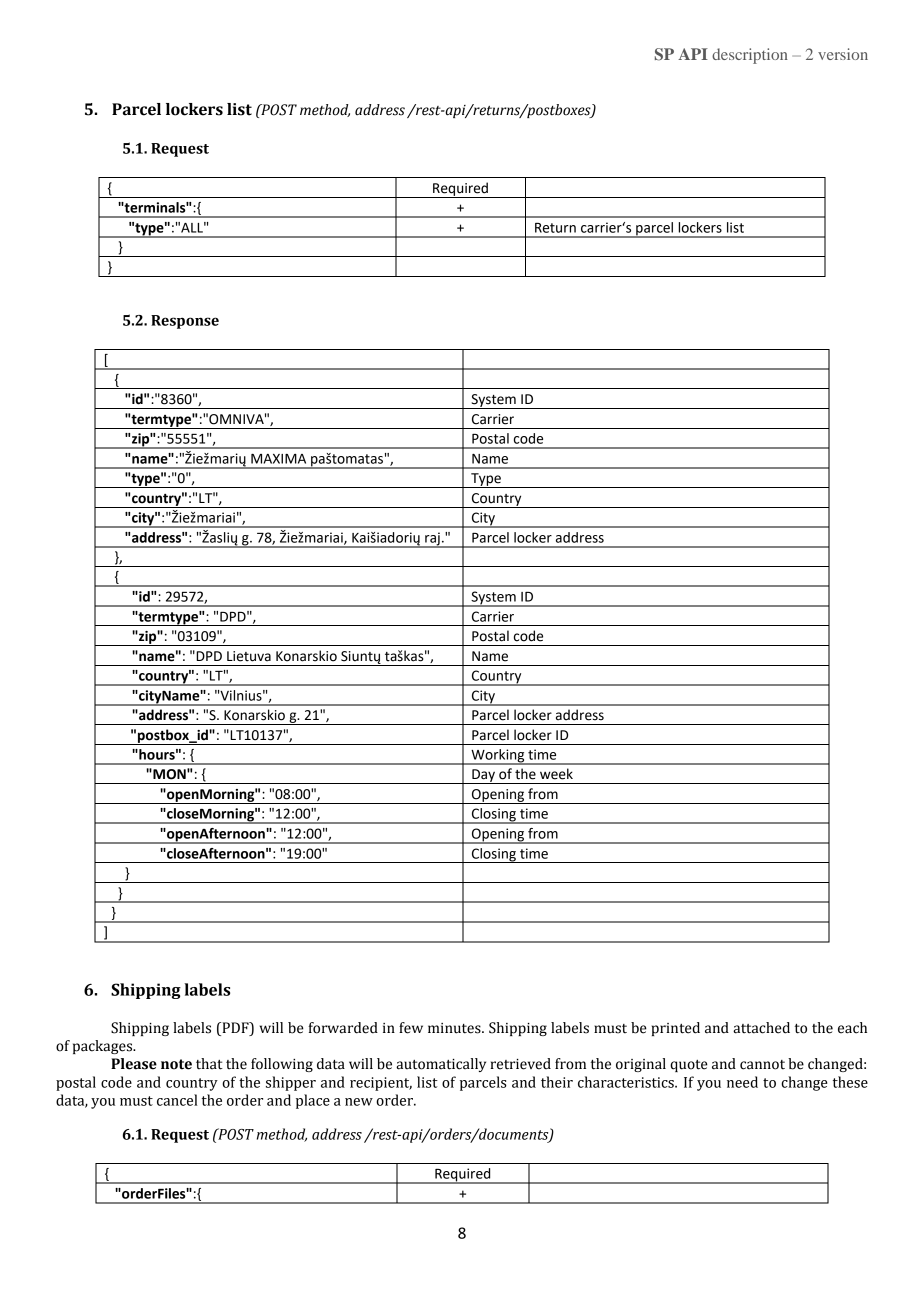  What do you see at coordinates (209, 1064) in the image?
I see `that` at bounding box center [209, 1064].
